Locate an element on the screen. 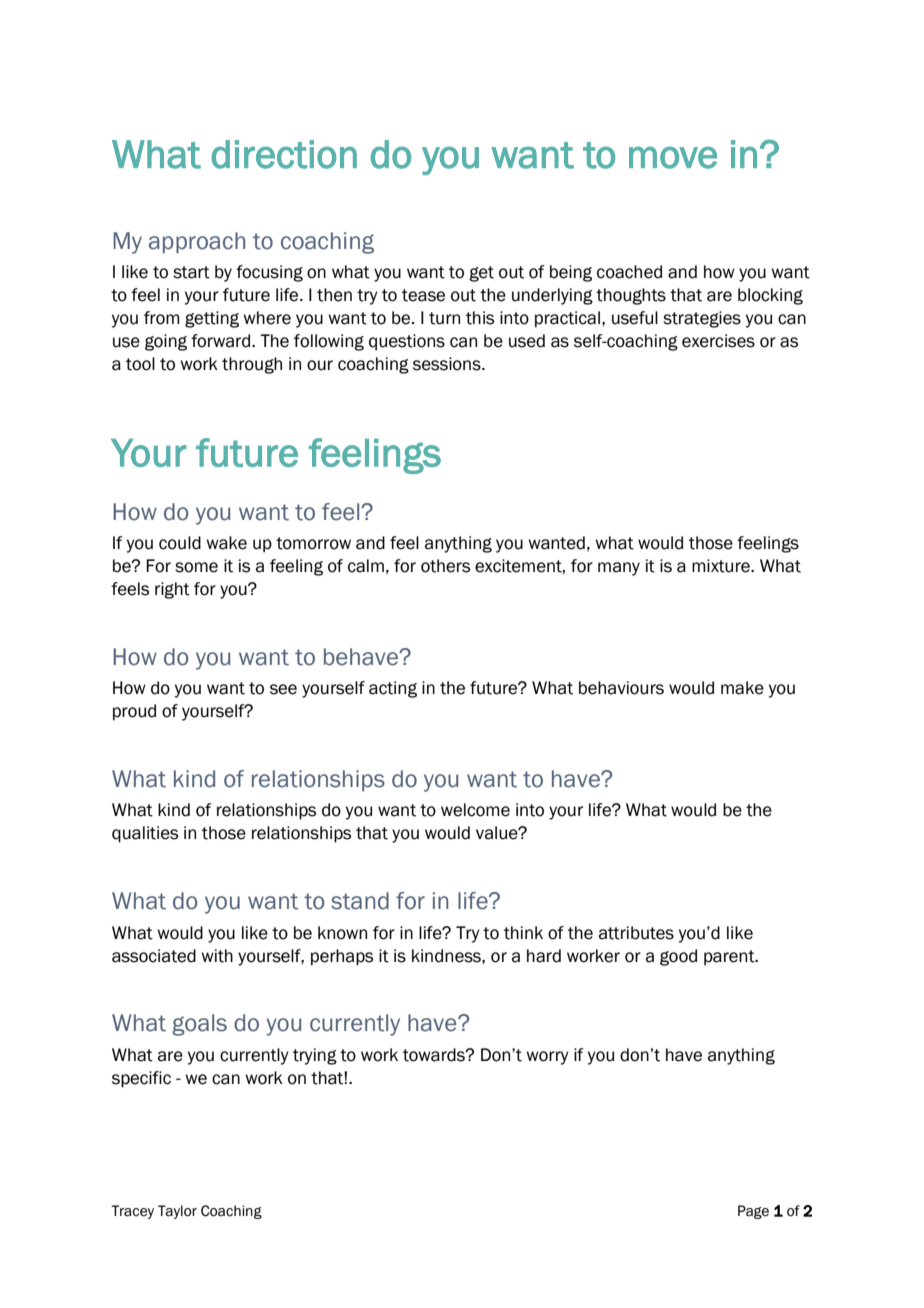  Taylor is located at coordinates (177, 1212).
